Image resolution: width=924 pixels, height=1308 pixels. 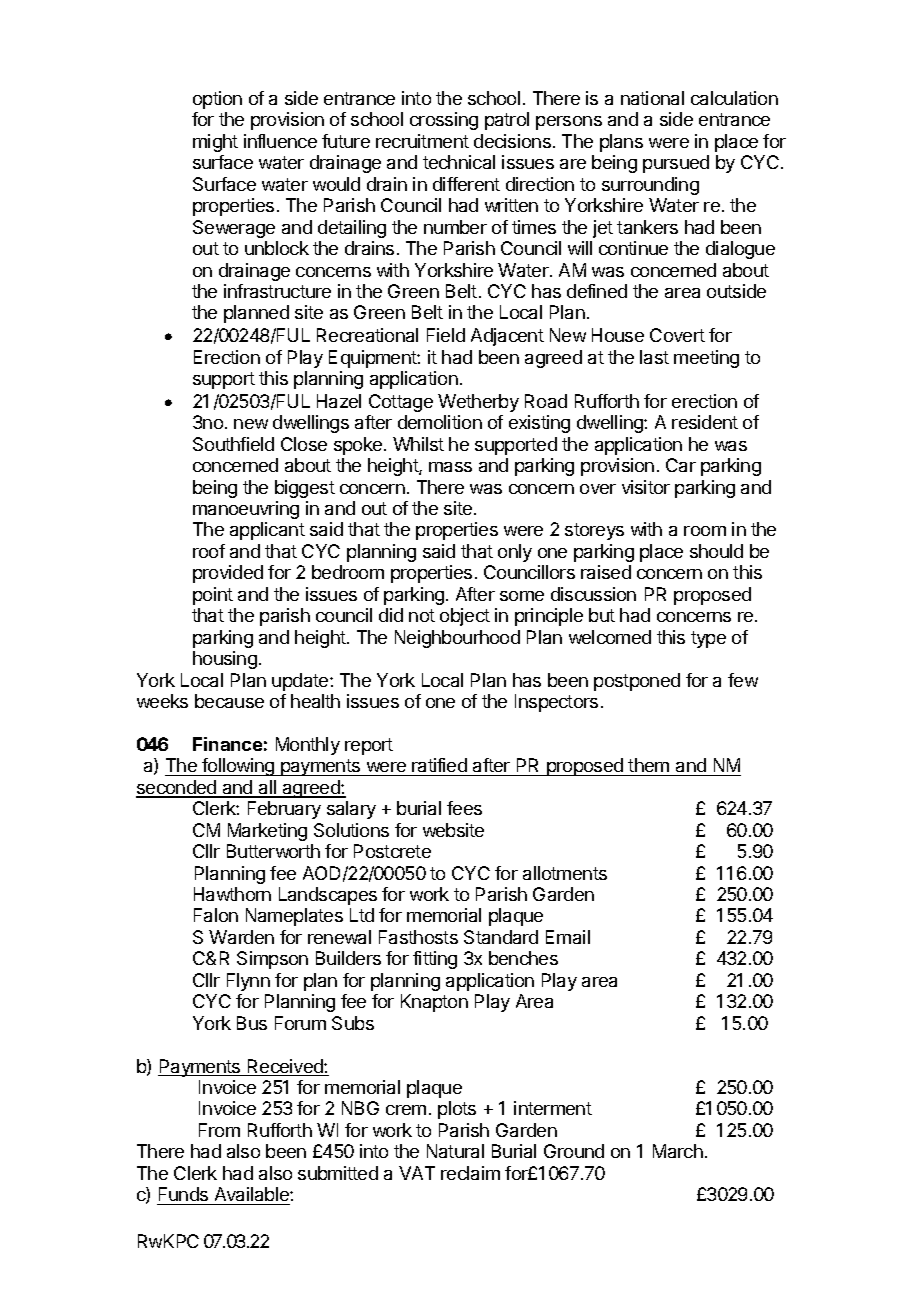 I want to click on Standard, so click(x=501, y=937).
